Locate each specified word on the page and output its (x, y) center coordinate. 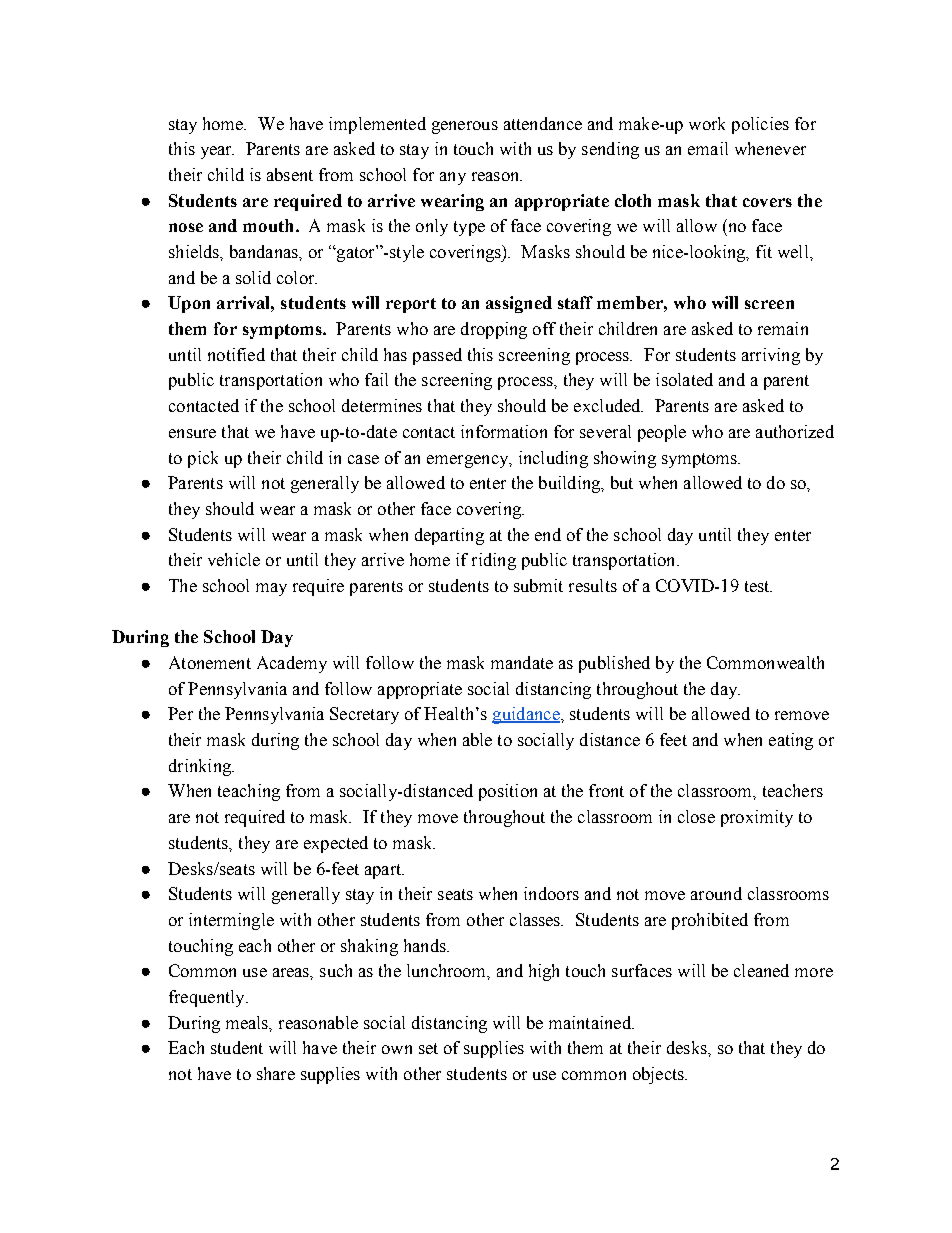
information (504, 431)
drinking (201, 767)
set (428, 1048)
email (708, 148)
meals (248, 1023)
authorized (795, 431)
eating (791, 741)
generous (465, 127)
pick (203, 459)
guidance (527, 715)
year (217, 152)
